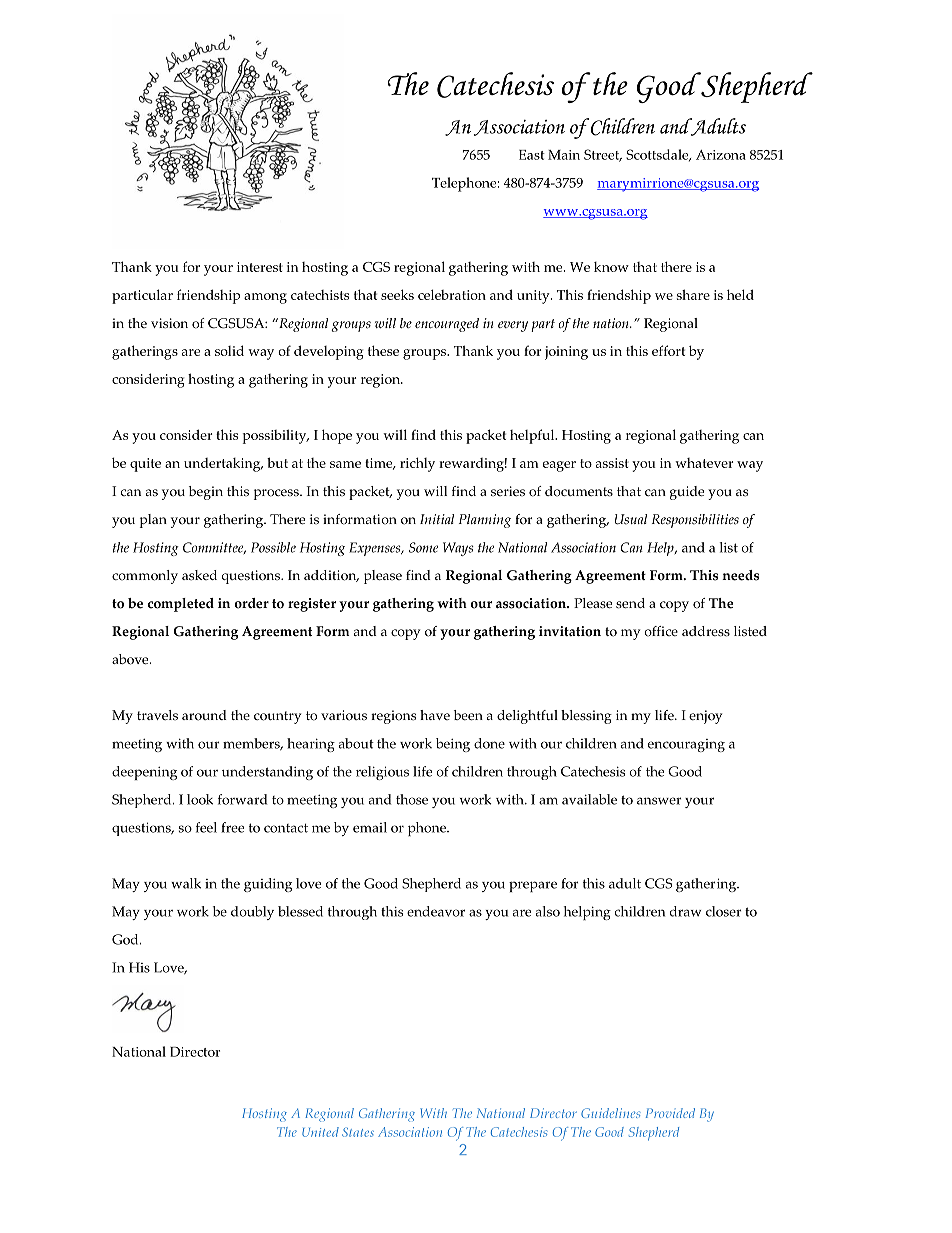  I want to click on have, so click(435, 715).
